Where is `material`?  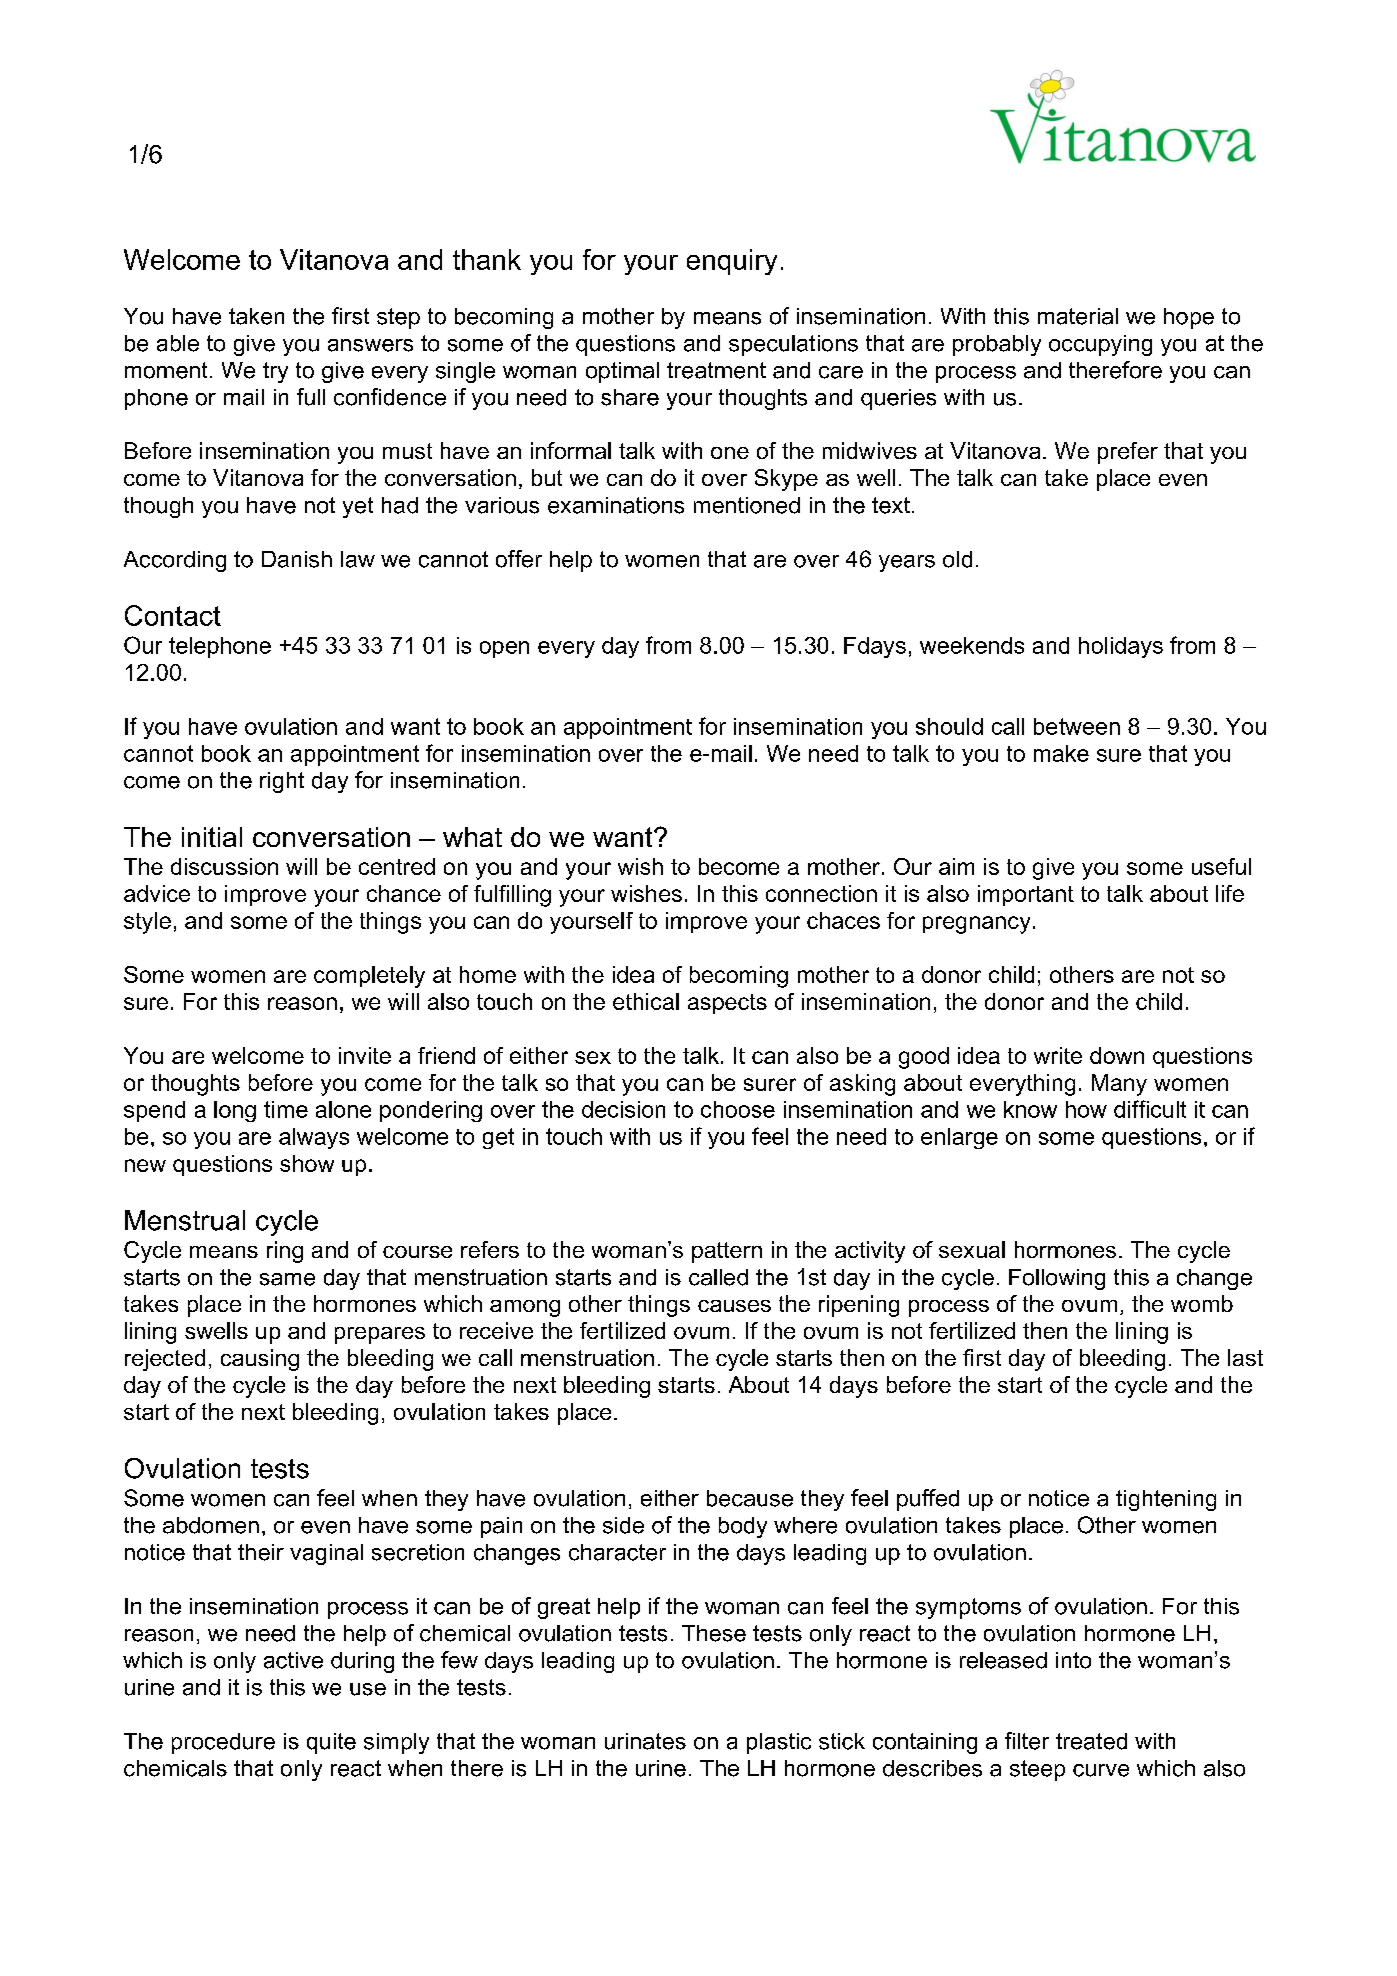 material is located at coordinates (1078, 316).
